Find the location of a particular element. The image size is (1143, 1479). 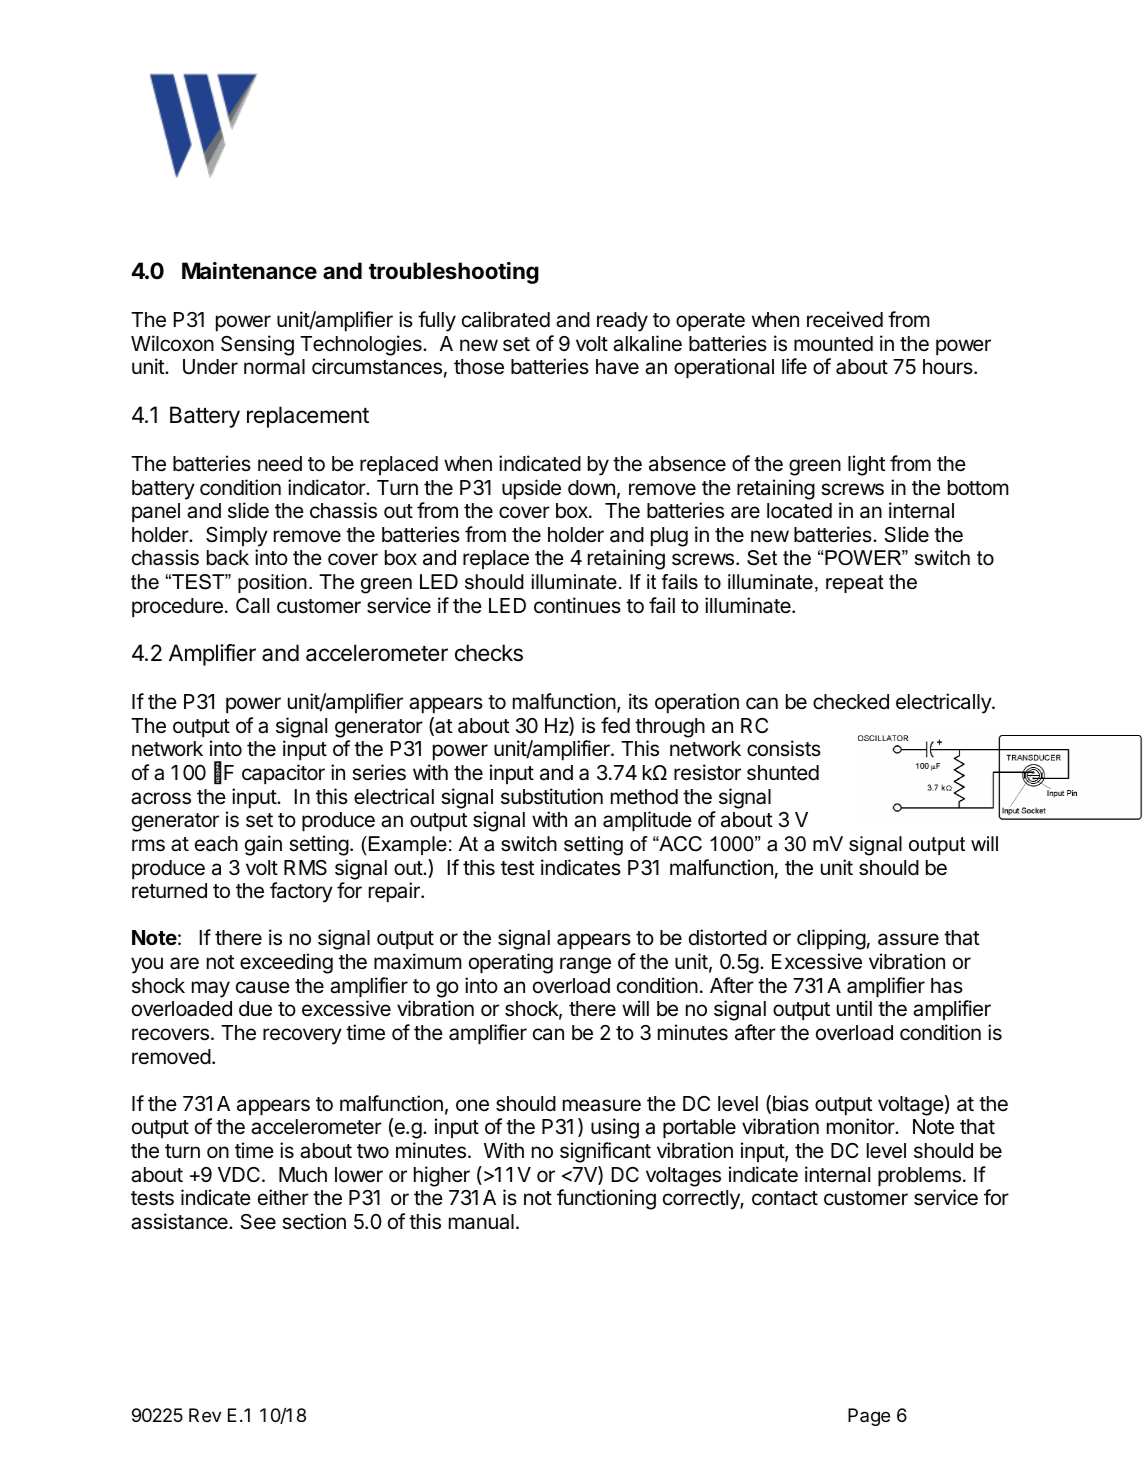

Maintenance is located at coordinates (249, 271).
